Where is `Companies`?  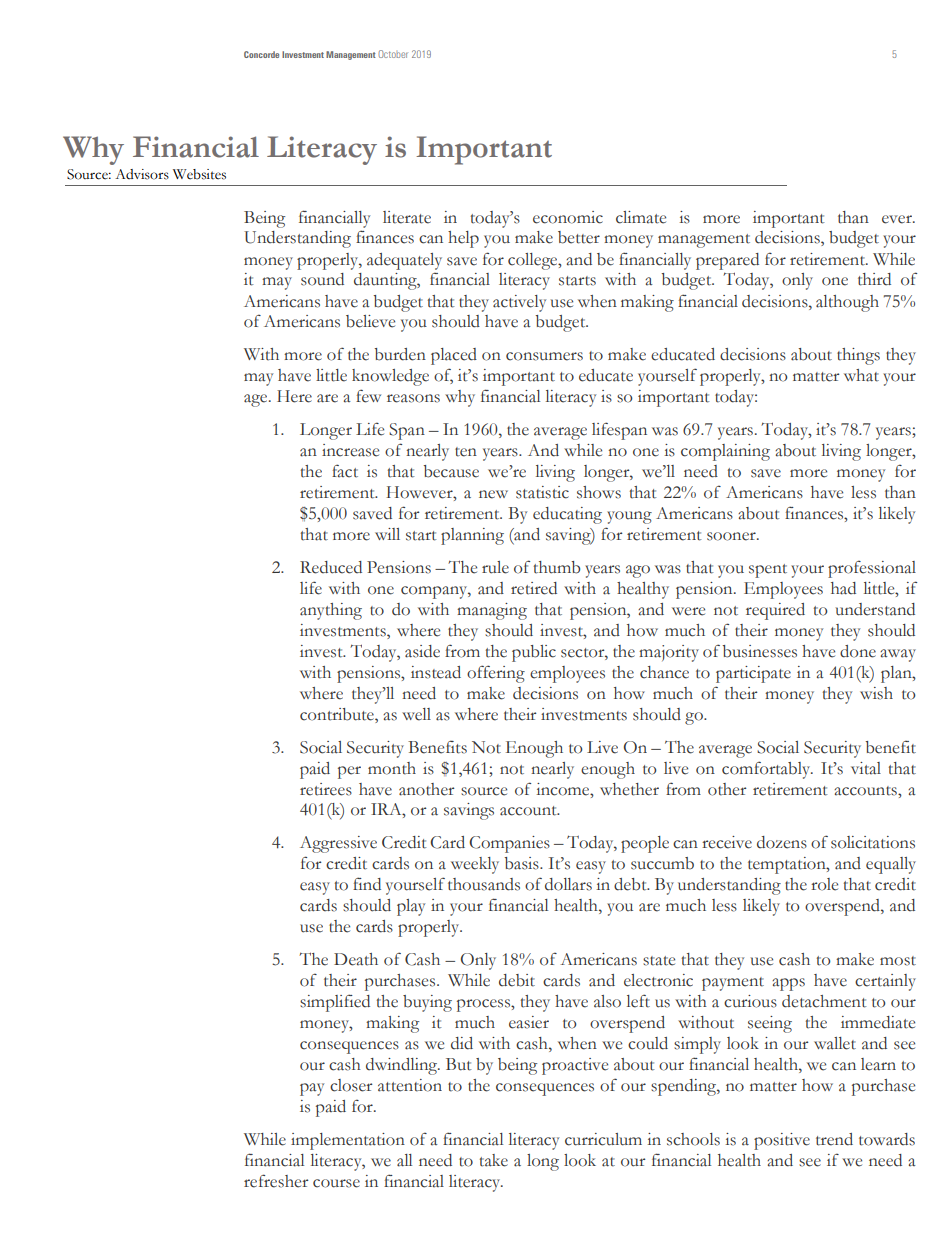 Companies is located at coordinates (509, 844).
